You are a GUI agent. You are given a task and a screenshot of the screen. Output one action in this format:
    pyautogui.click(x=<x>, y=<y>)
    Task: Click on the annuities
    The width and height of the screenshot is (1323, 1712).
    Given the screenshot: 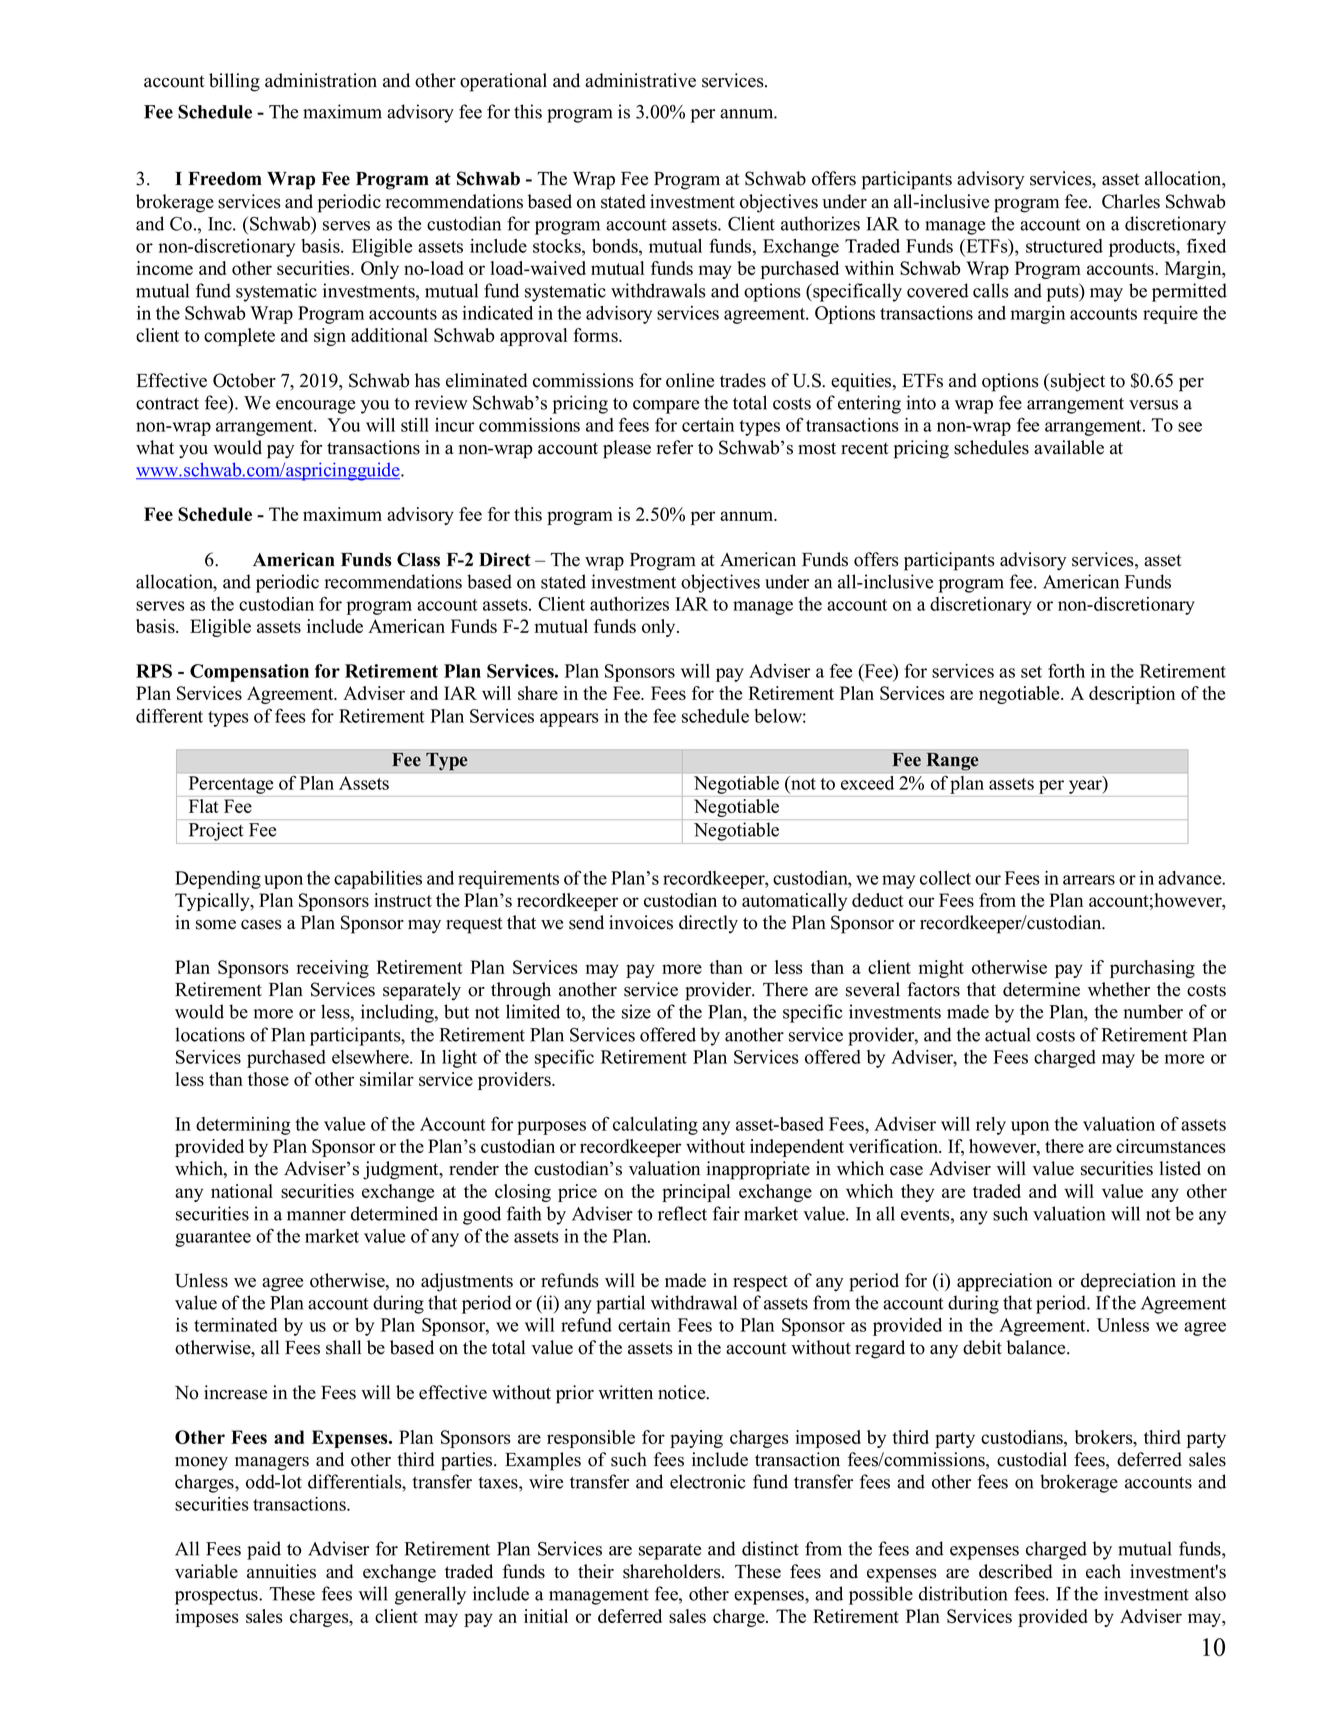 What is the action you would take?
    pyautogui.click(x=281, y=1571)
